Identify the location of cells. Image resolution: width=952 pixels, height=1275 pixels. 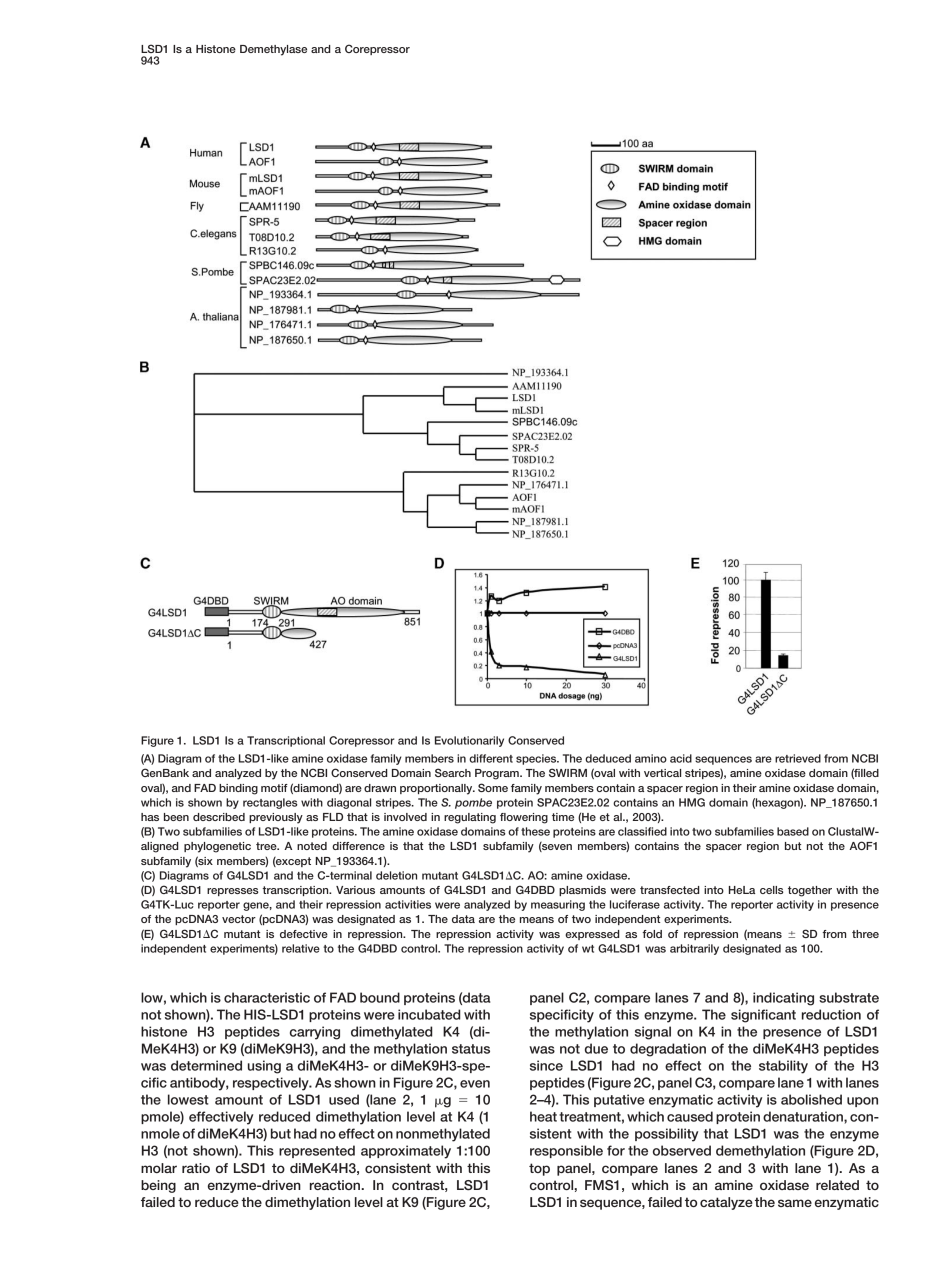
(772, 890).
